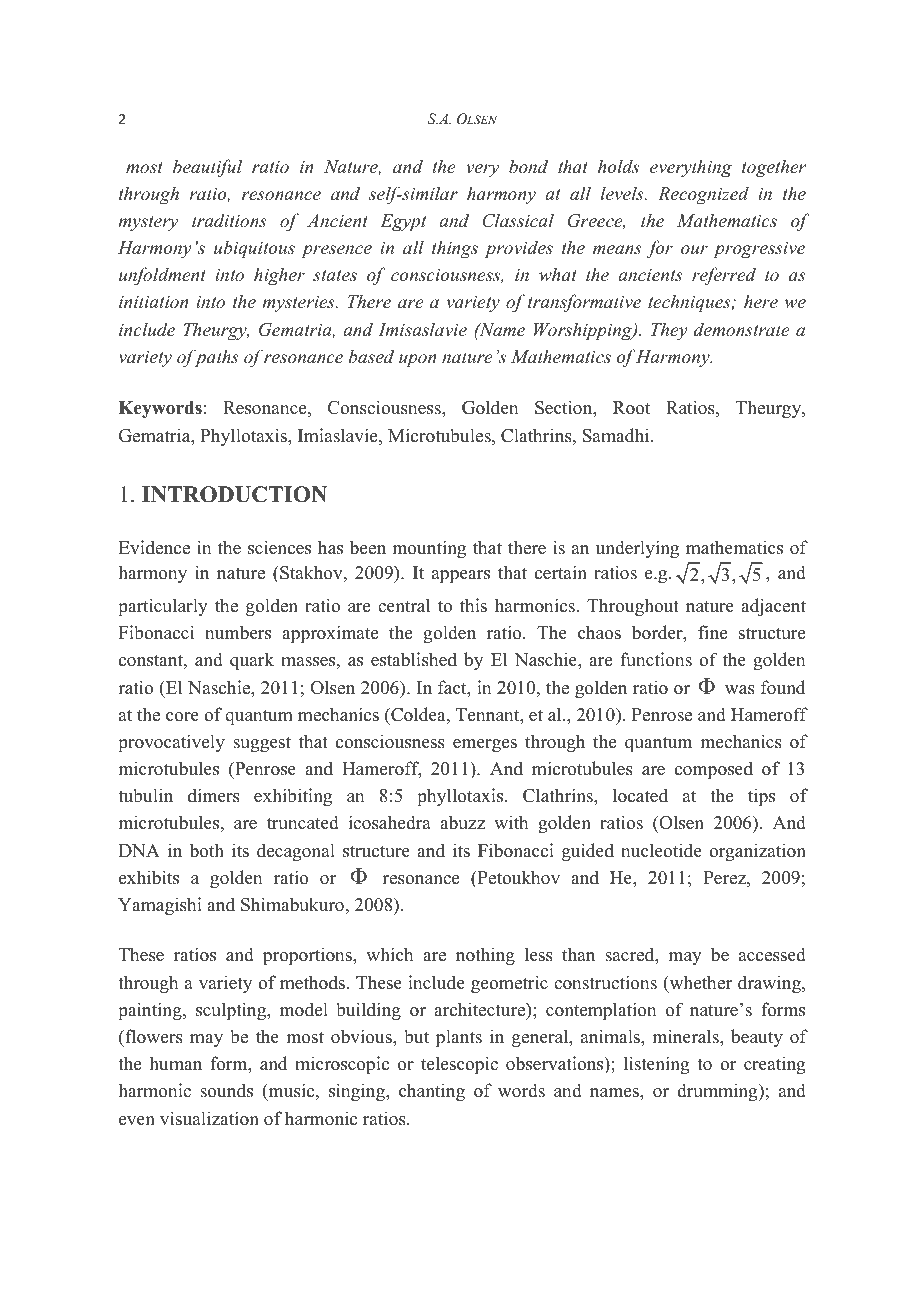 The width and height of the screenshot is (924, 1310). Describe the element at coordinates (432, 1092) in the screenshot. I see `chanting` at that location.
